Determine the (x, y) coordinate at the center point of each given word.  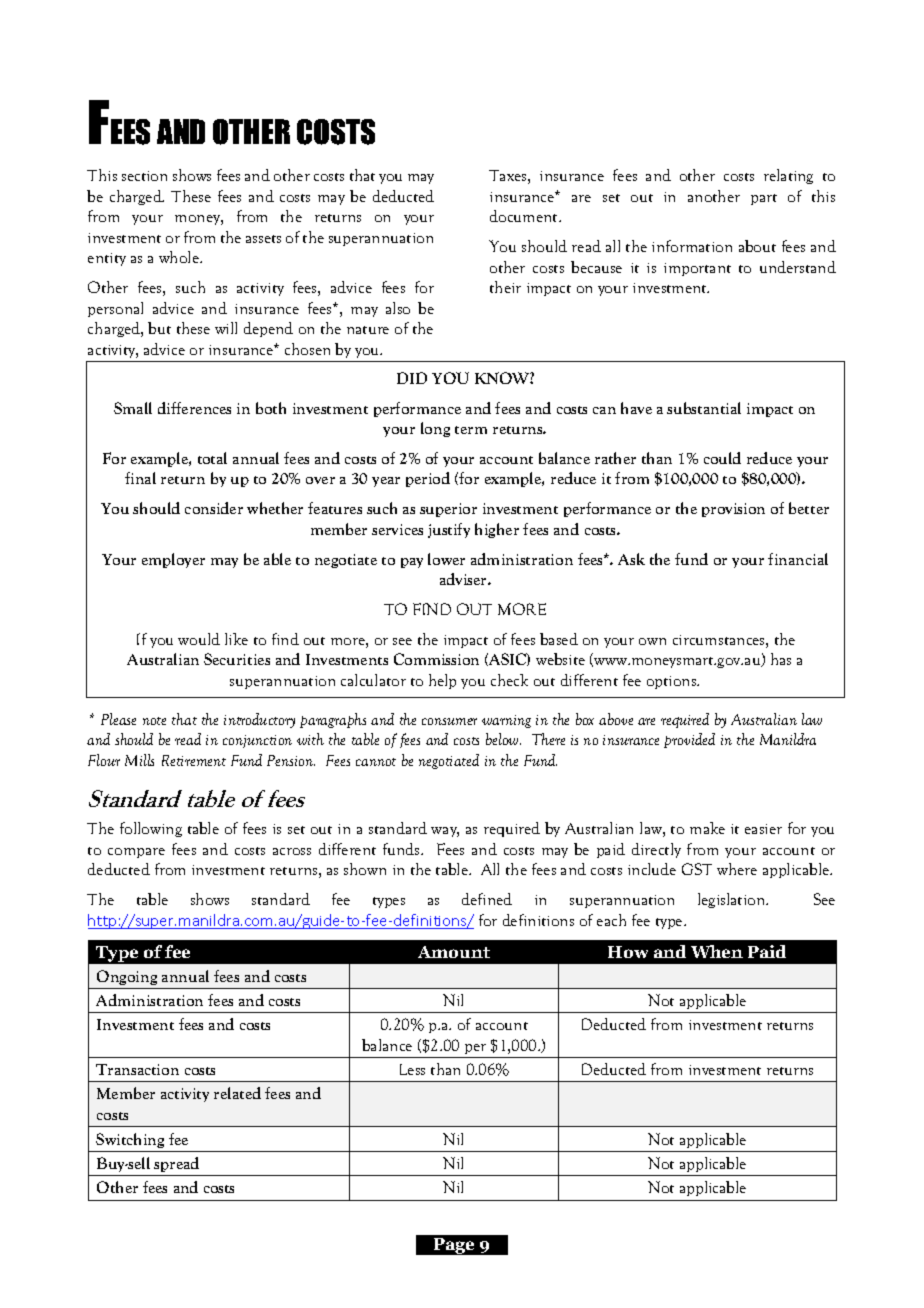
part (764, 199)
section (144, 176)
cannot (376, 762)
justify (449, 530)
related (237, 1093)
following (151, 829)
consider (214, 508)
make (707, 828)
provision (733, 510)
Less (412, 1069)
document (525, 216)
